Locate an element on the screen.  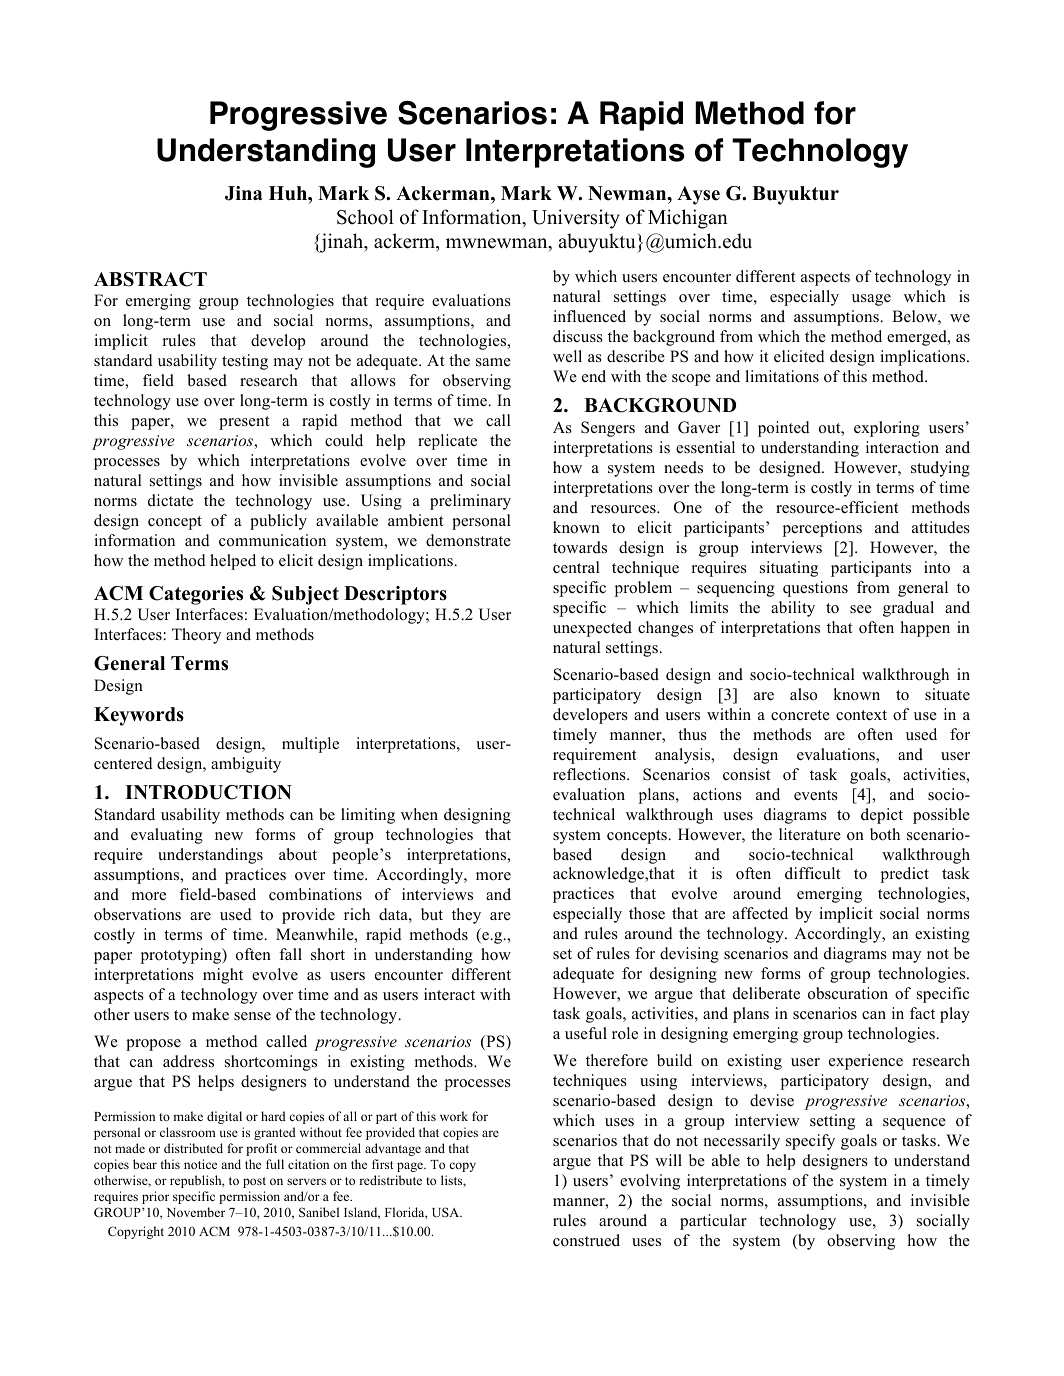
University is located at coordinates (576, 219).
